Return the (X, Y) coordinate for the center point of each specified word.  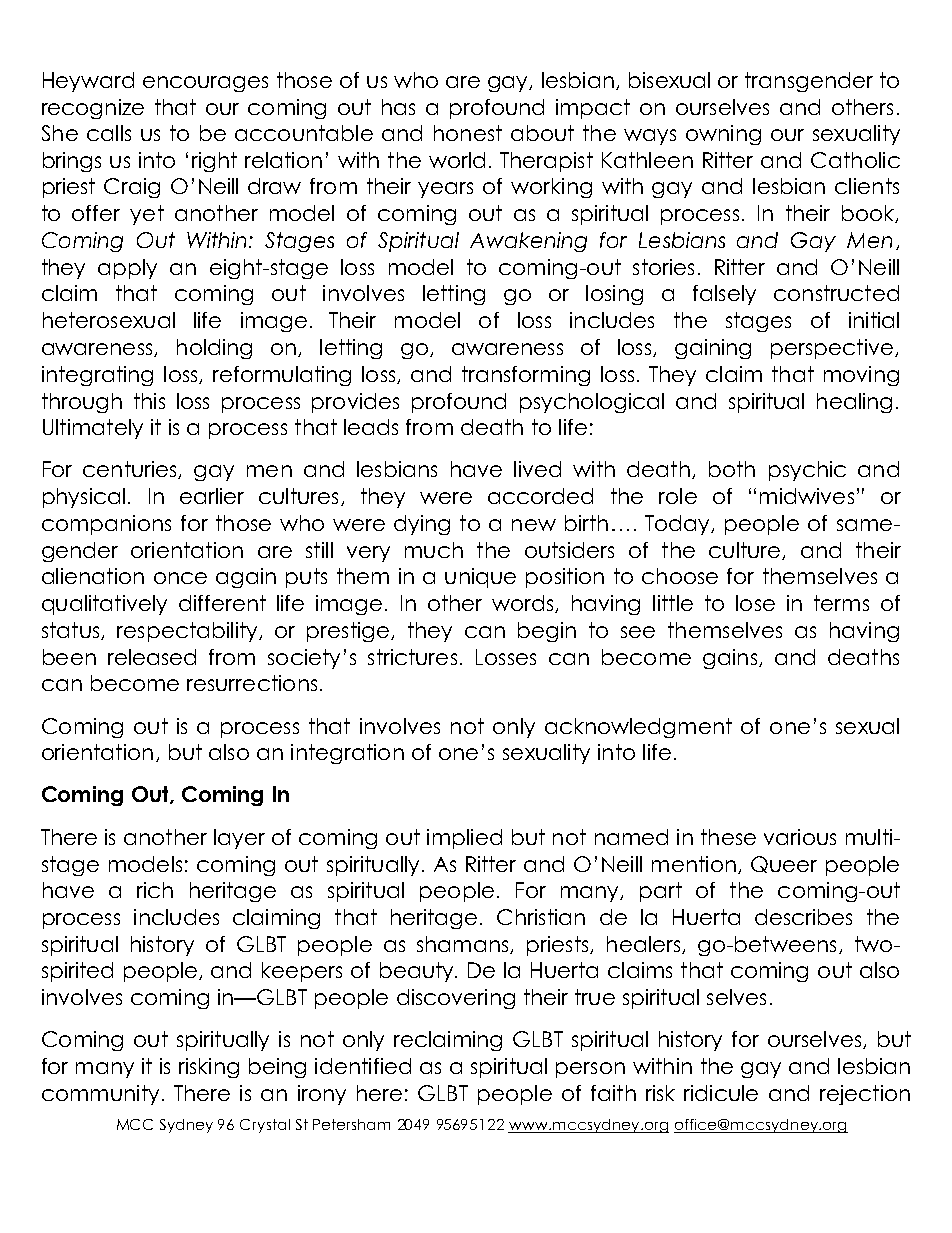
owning (723, 135)
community (100, 1095)
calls (109, 133)
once (180, 578)
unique (480, 578)
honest (468, 133)
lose (755, 603)
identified (363, 1066)
